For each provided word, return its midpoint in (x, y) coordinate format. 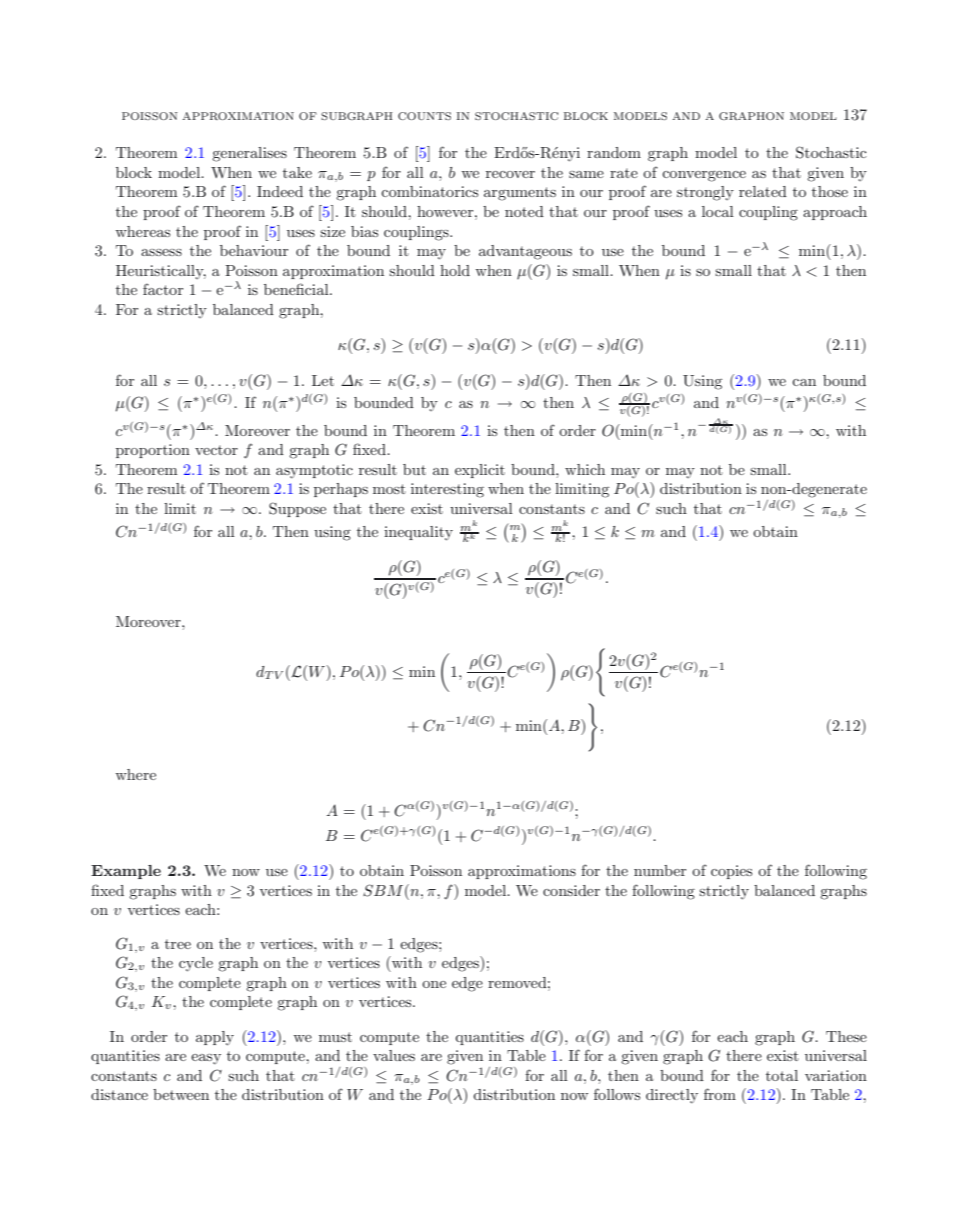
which (585, 469)
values (394, 1055)
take (297, 172)
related (763, 191)
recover (510, 174)
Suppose (297, 509)
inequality (418, 533)
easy (206, 1059)
